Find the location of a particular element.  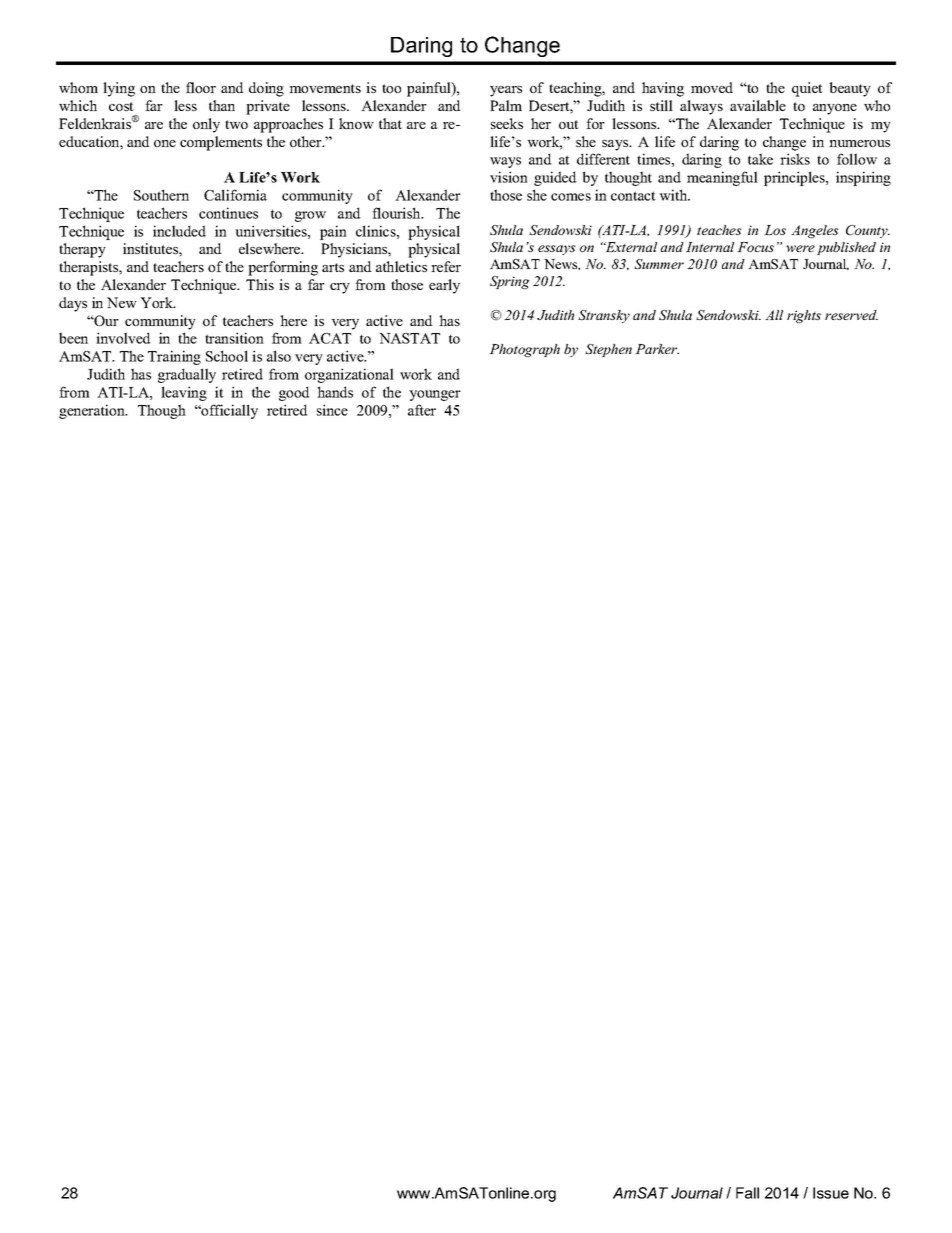

Issue is located at coordinates (831, 1193).
